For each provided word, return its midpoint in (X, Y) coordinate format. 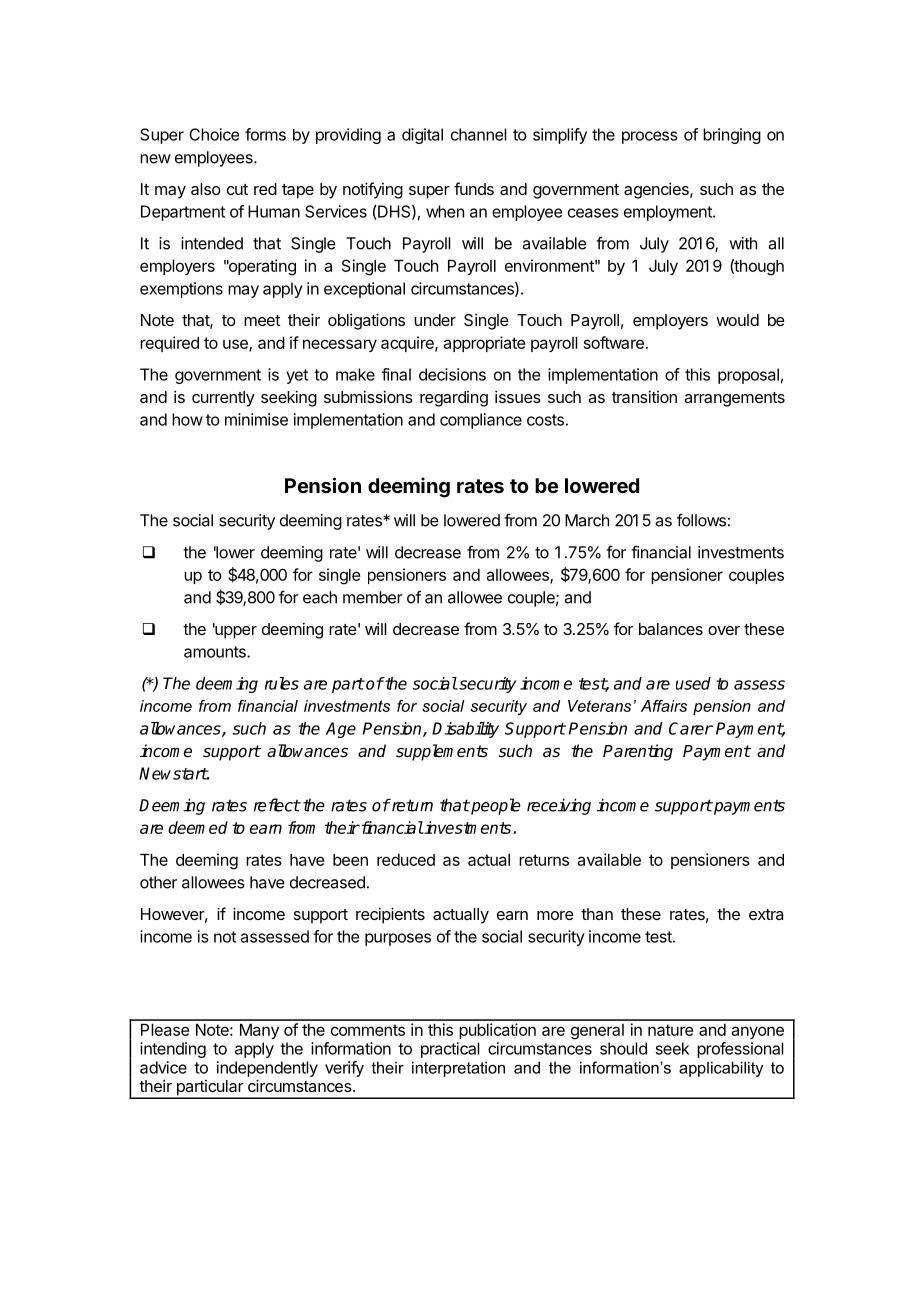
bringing (732, 136)
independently (267, 1069)
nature (670, 1030)
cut (237, 189)
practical (450, 1050)
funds (474, 188)
